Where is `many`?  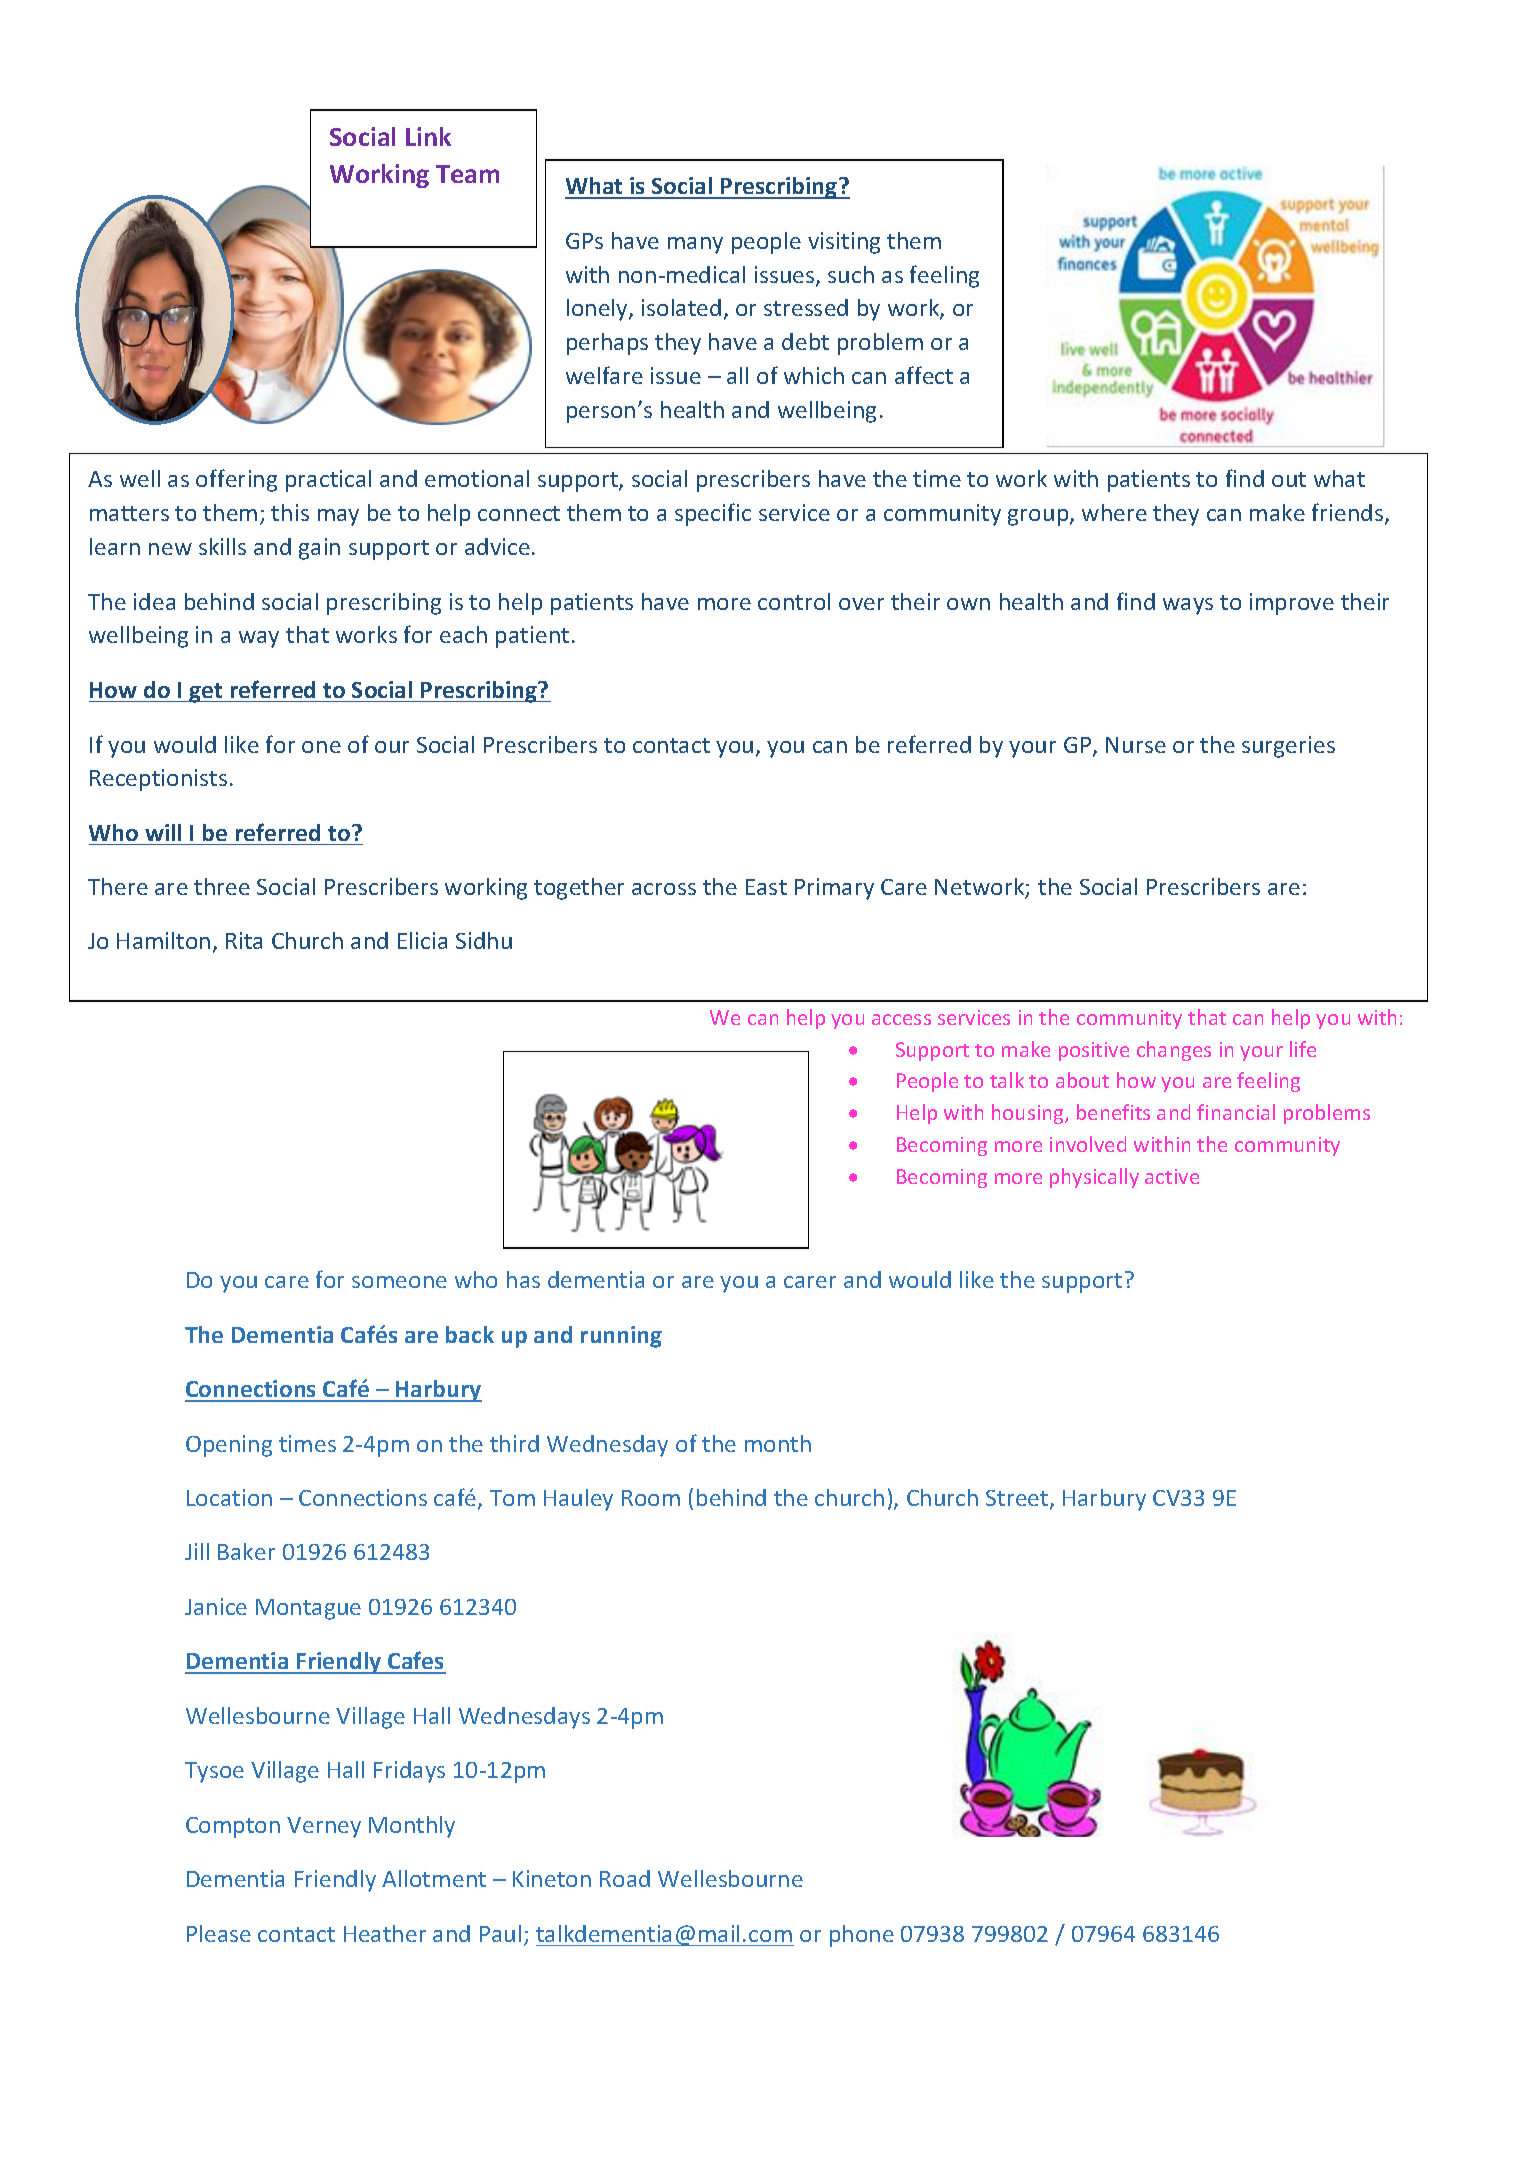
many is located at coordinates (695, 245).
